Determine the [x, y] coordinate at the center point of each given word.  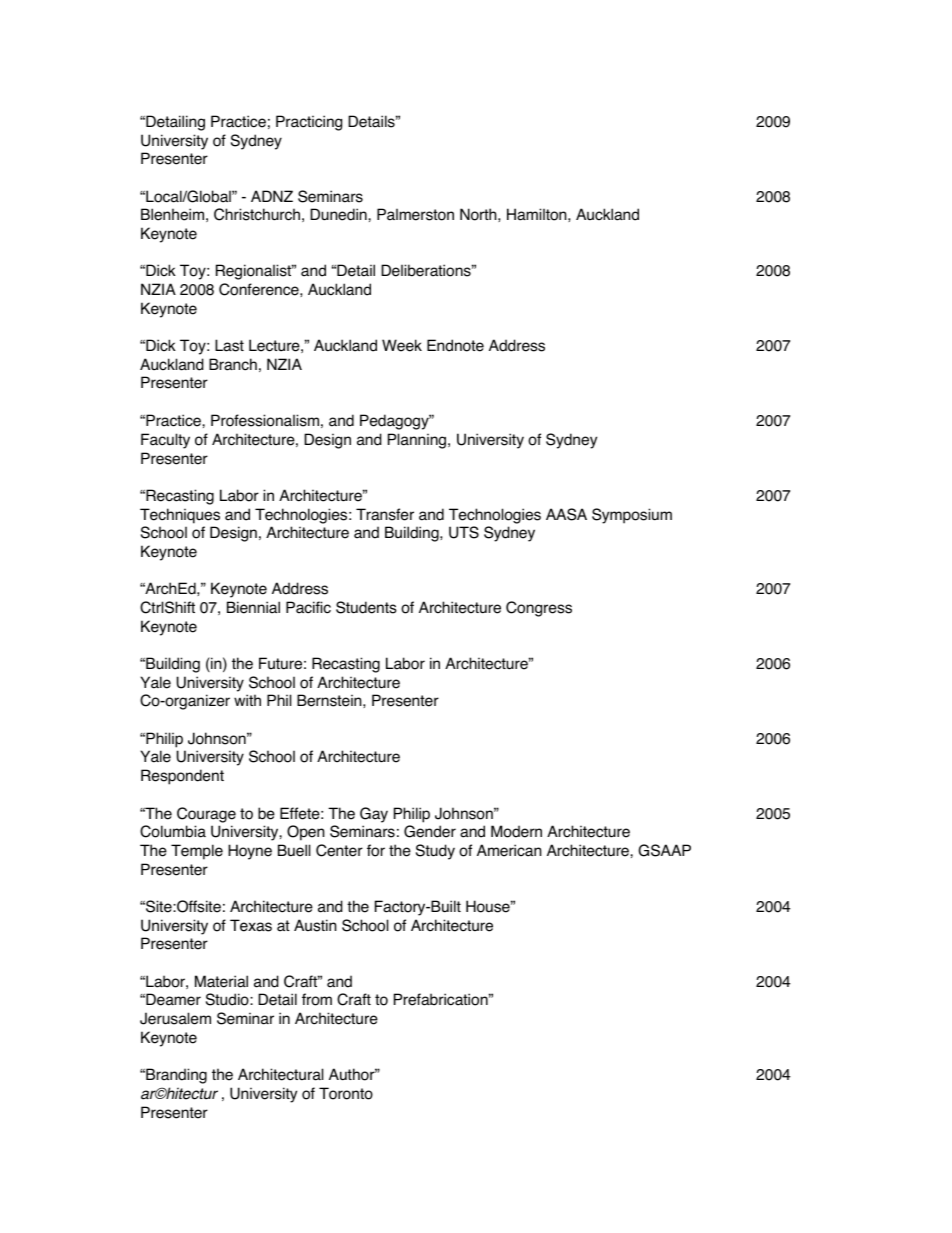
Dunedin [339, 214]
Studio [228, 999]
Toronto [346, 1093]
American [509, 850]
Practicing [309, 123]
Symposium [632, 516]
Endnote [455, 345]
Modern [516, 831]
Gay [374, 815]
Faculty [165, 441]
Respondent [182, 777]
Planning [418, 441]
